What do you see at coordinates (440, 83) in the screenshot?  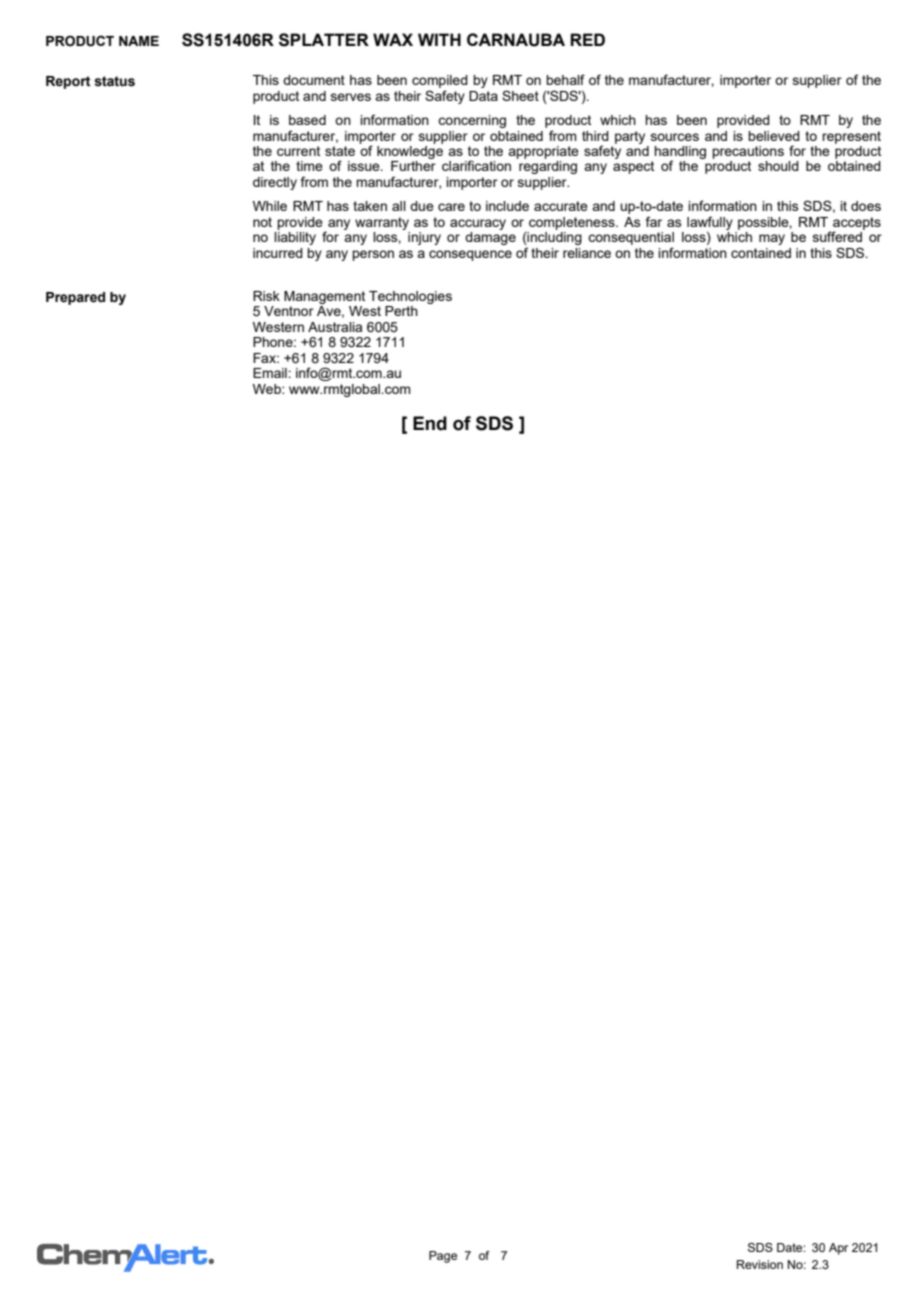 I see `compiled` at bounding box center [440, 83].
